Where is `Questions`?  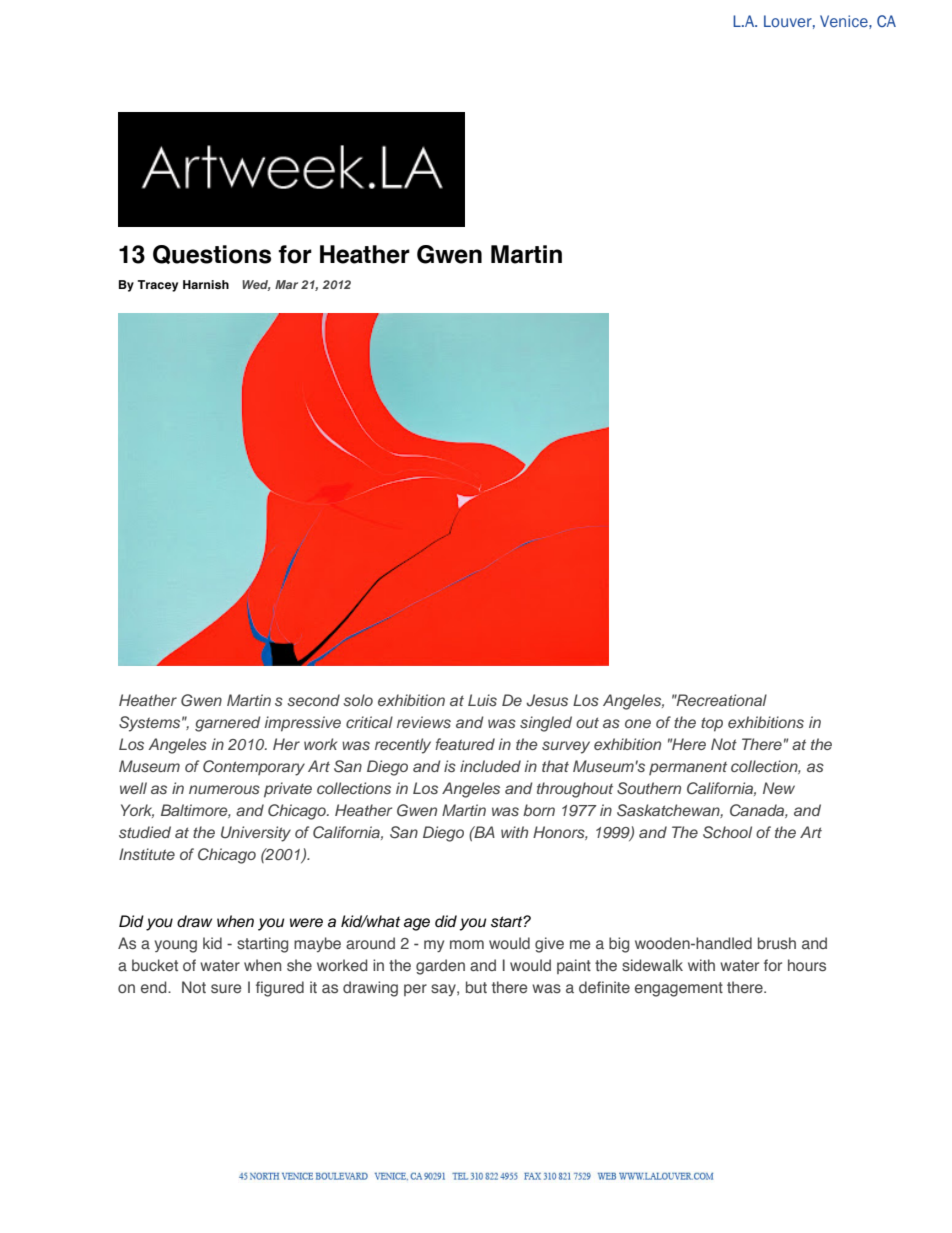 Questions is located at coordinates (212, 254).
